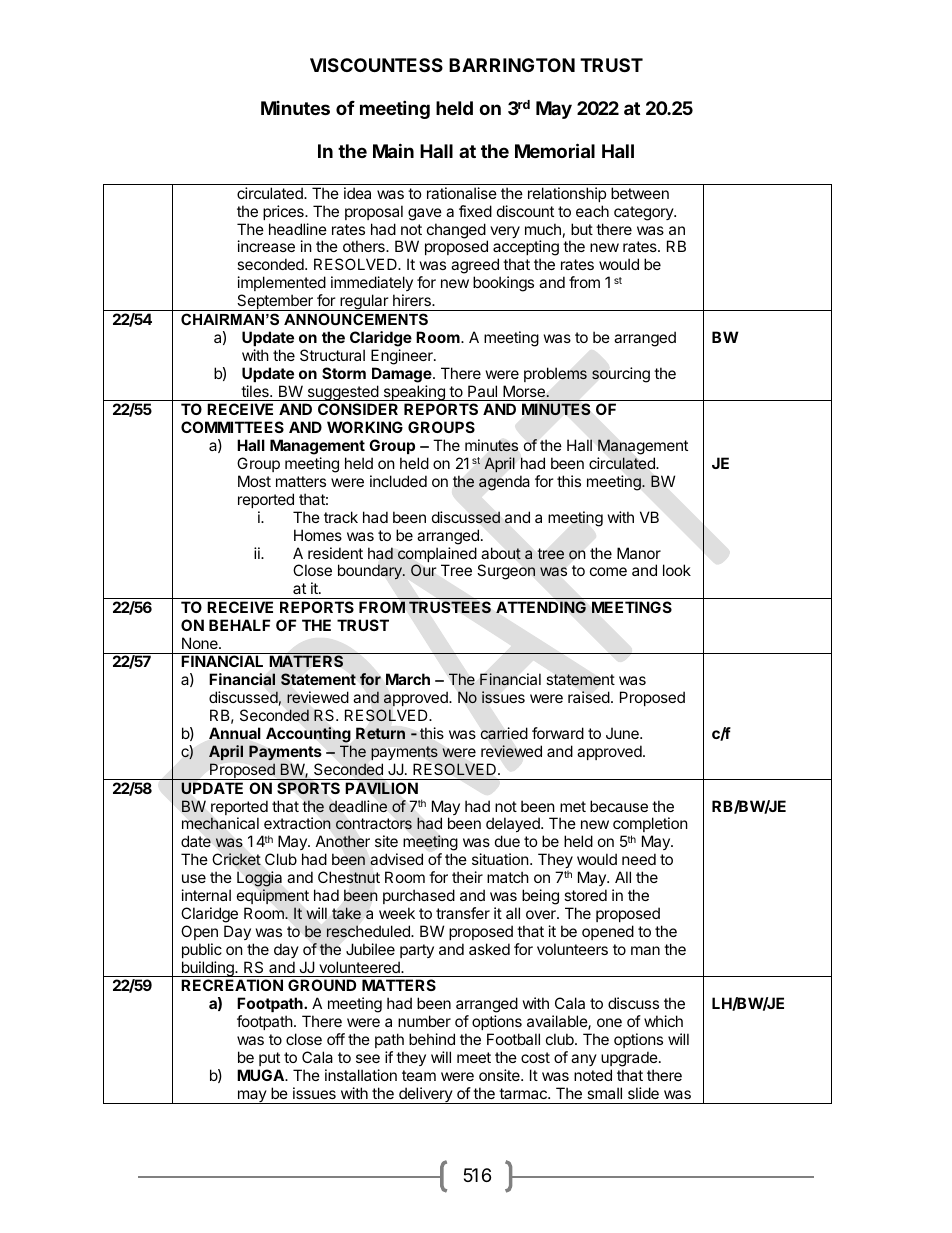 The height and width of the document is (1233, 952). Describe the element at coordinates (396, 859) in the document. I see `advised` at that location.
